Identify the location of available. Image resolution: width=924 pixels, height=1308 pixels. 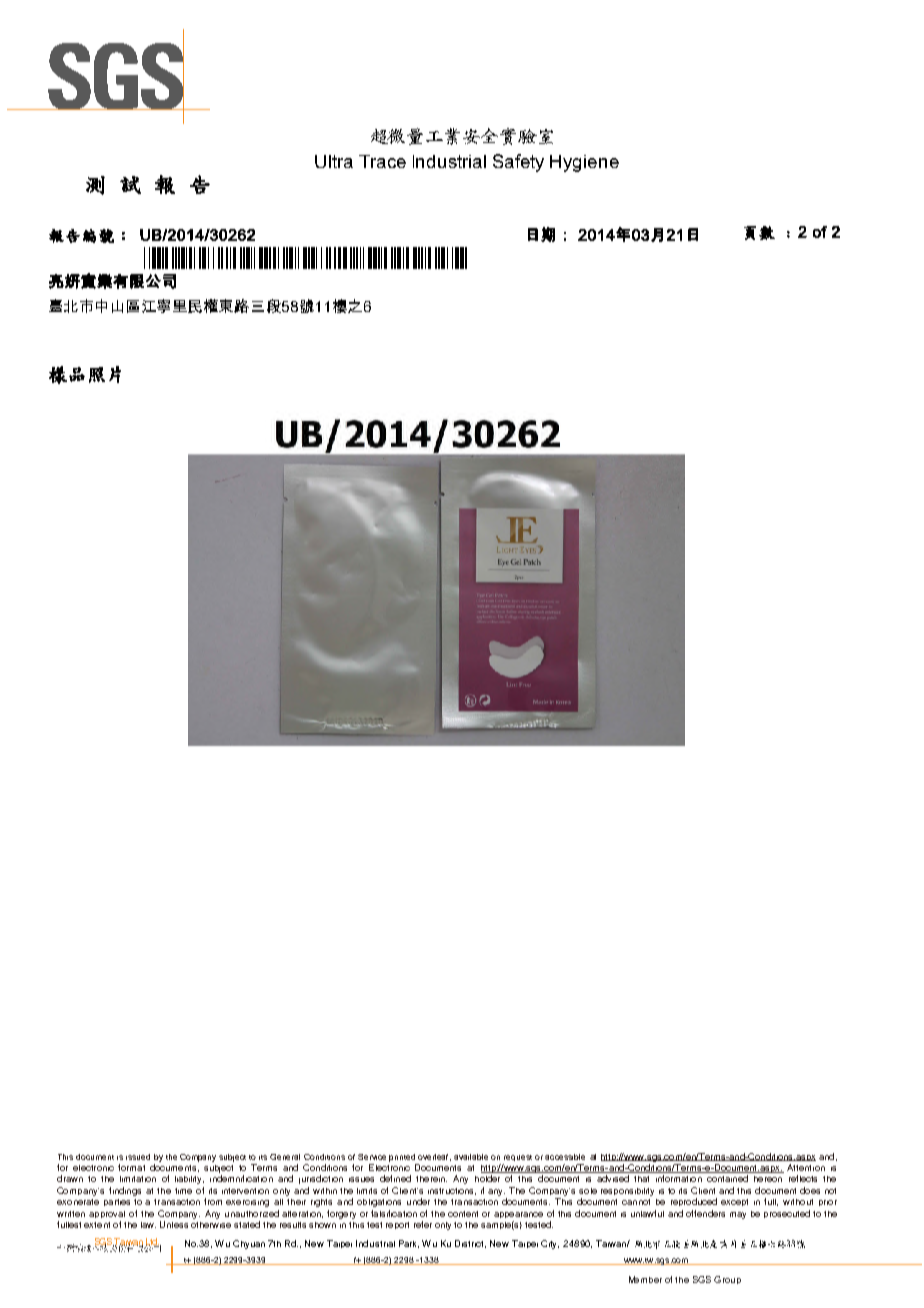
(471, 1157).
